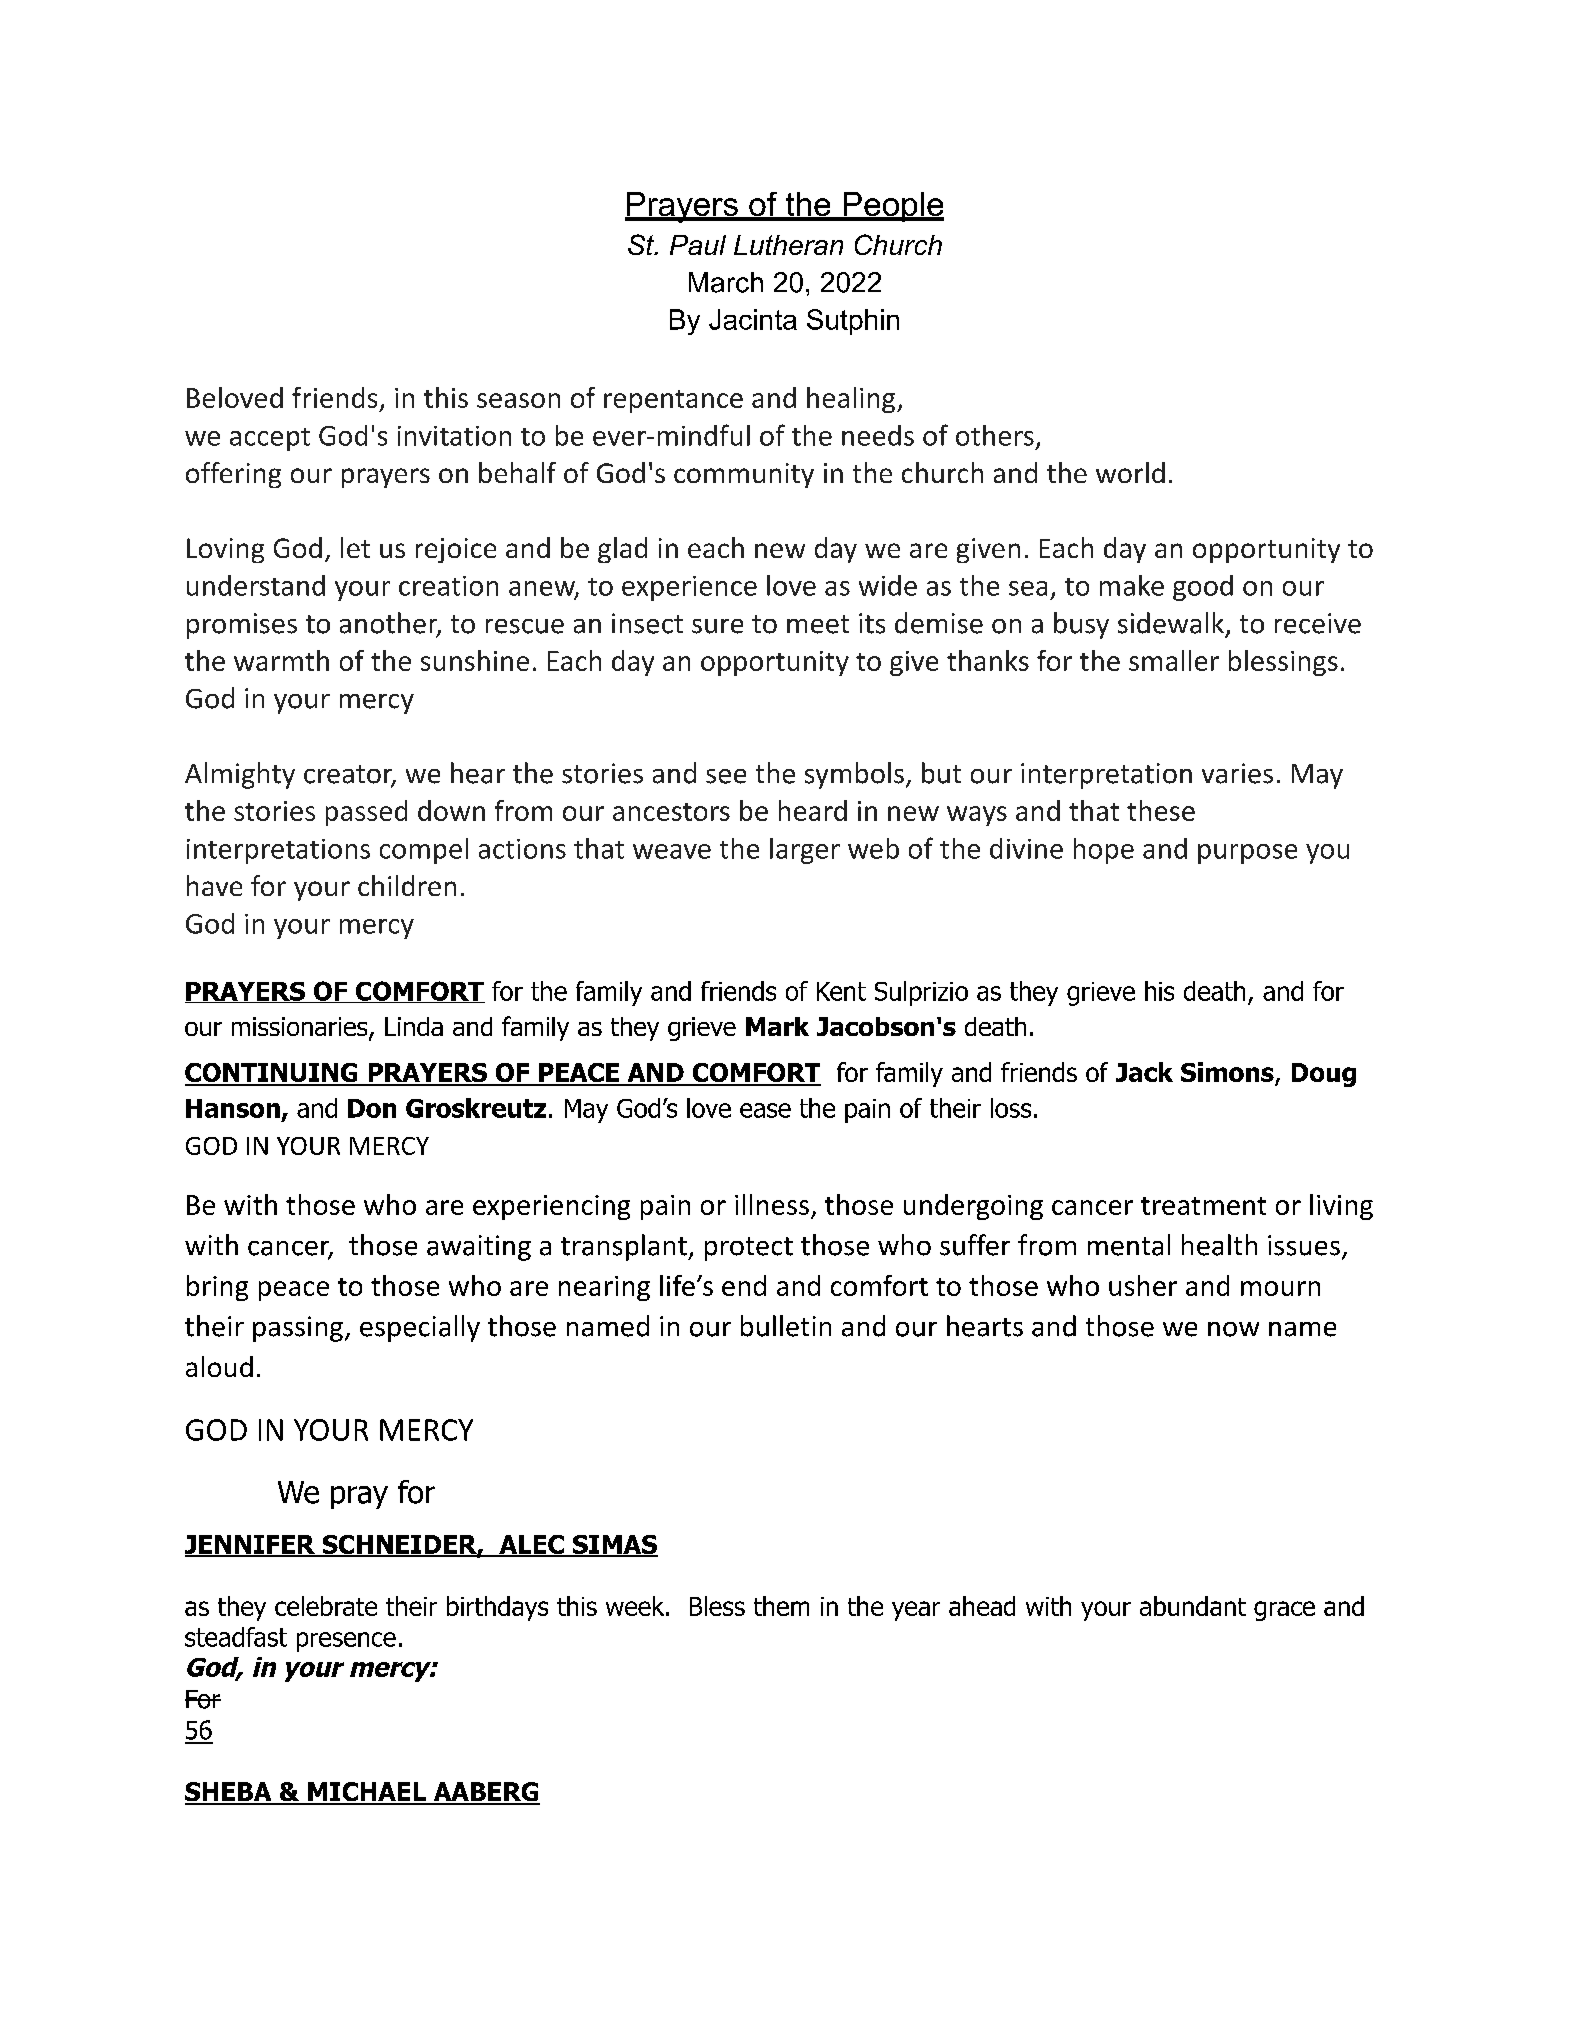 This page has width=1569, height=2030. What do you see at coordinates (367, 1793) in the page?
I see `MICHAEL` at bounding box center [367, 1793].
